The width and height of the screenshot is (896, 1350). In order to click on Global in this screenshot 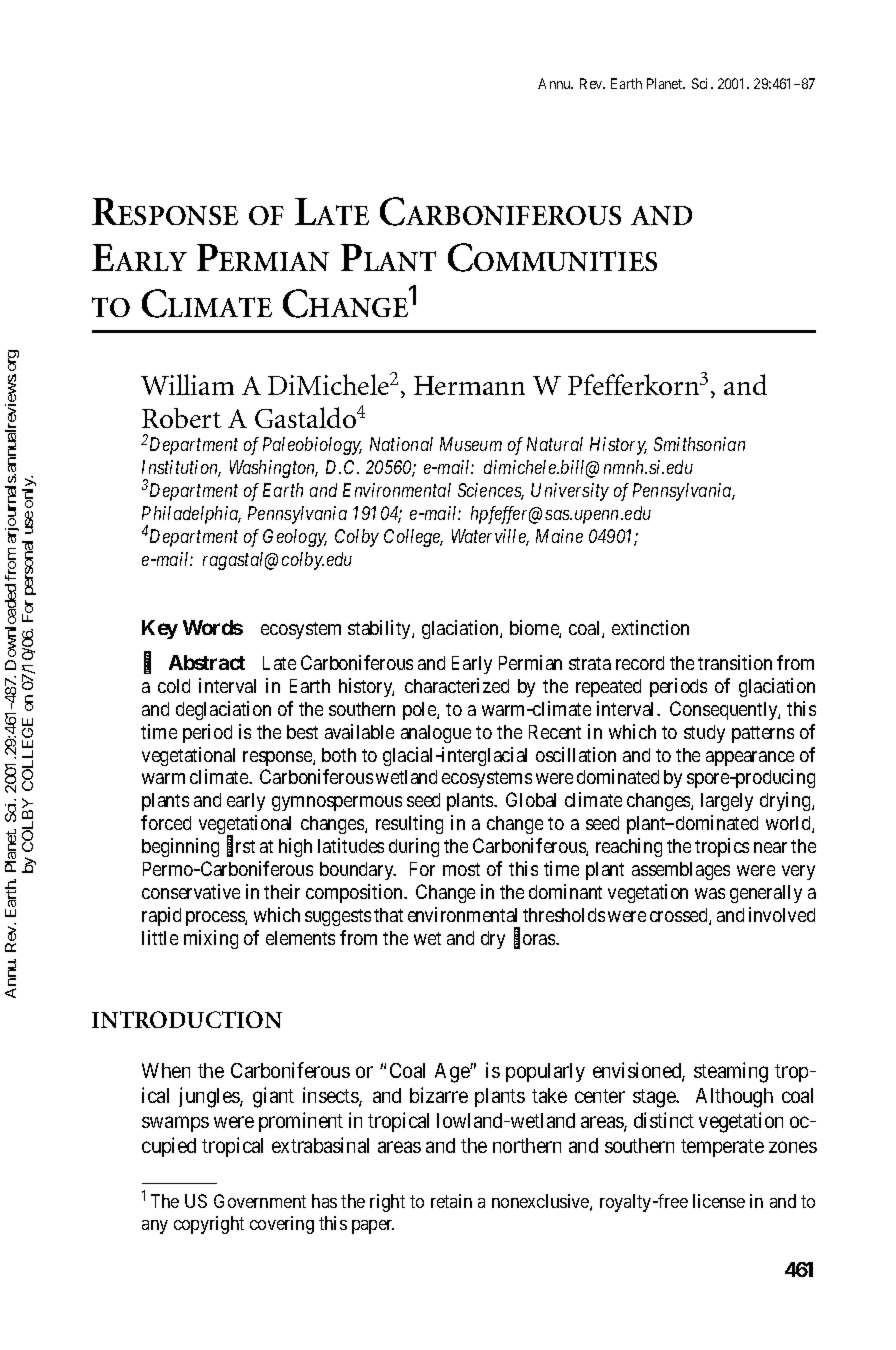, I will do `click(531, 799)`.
